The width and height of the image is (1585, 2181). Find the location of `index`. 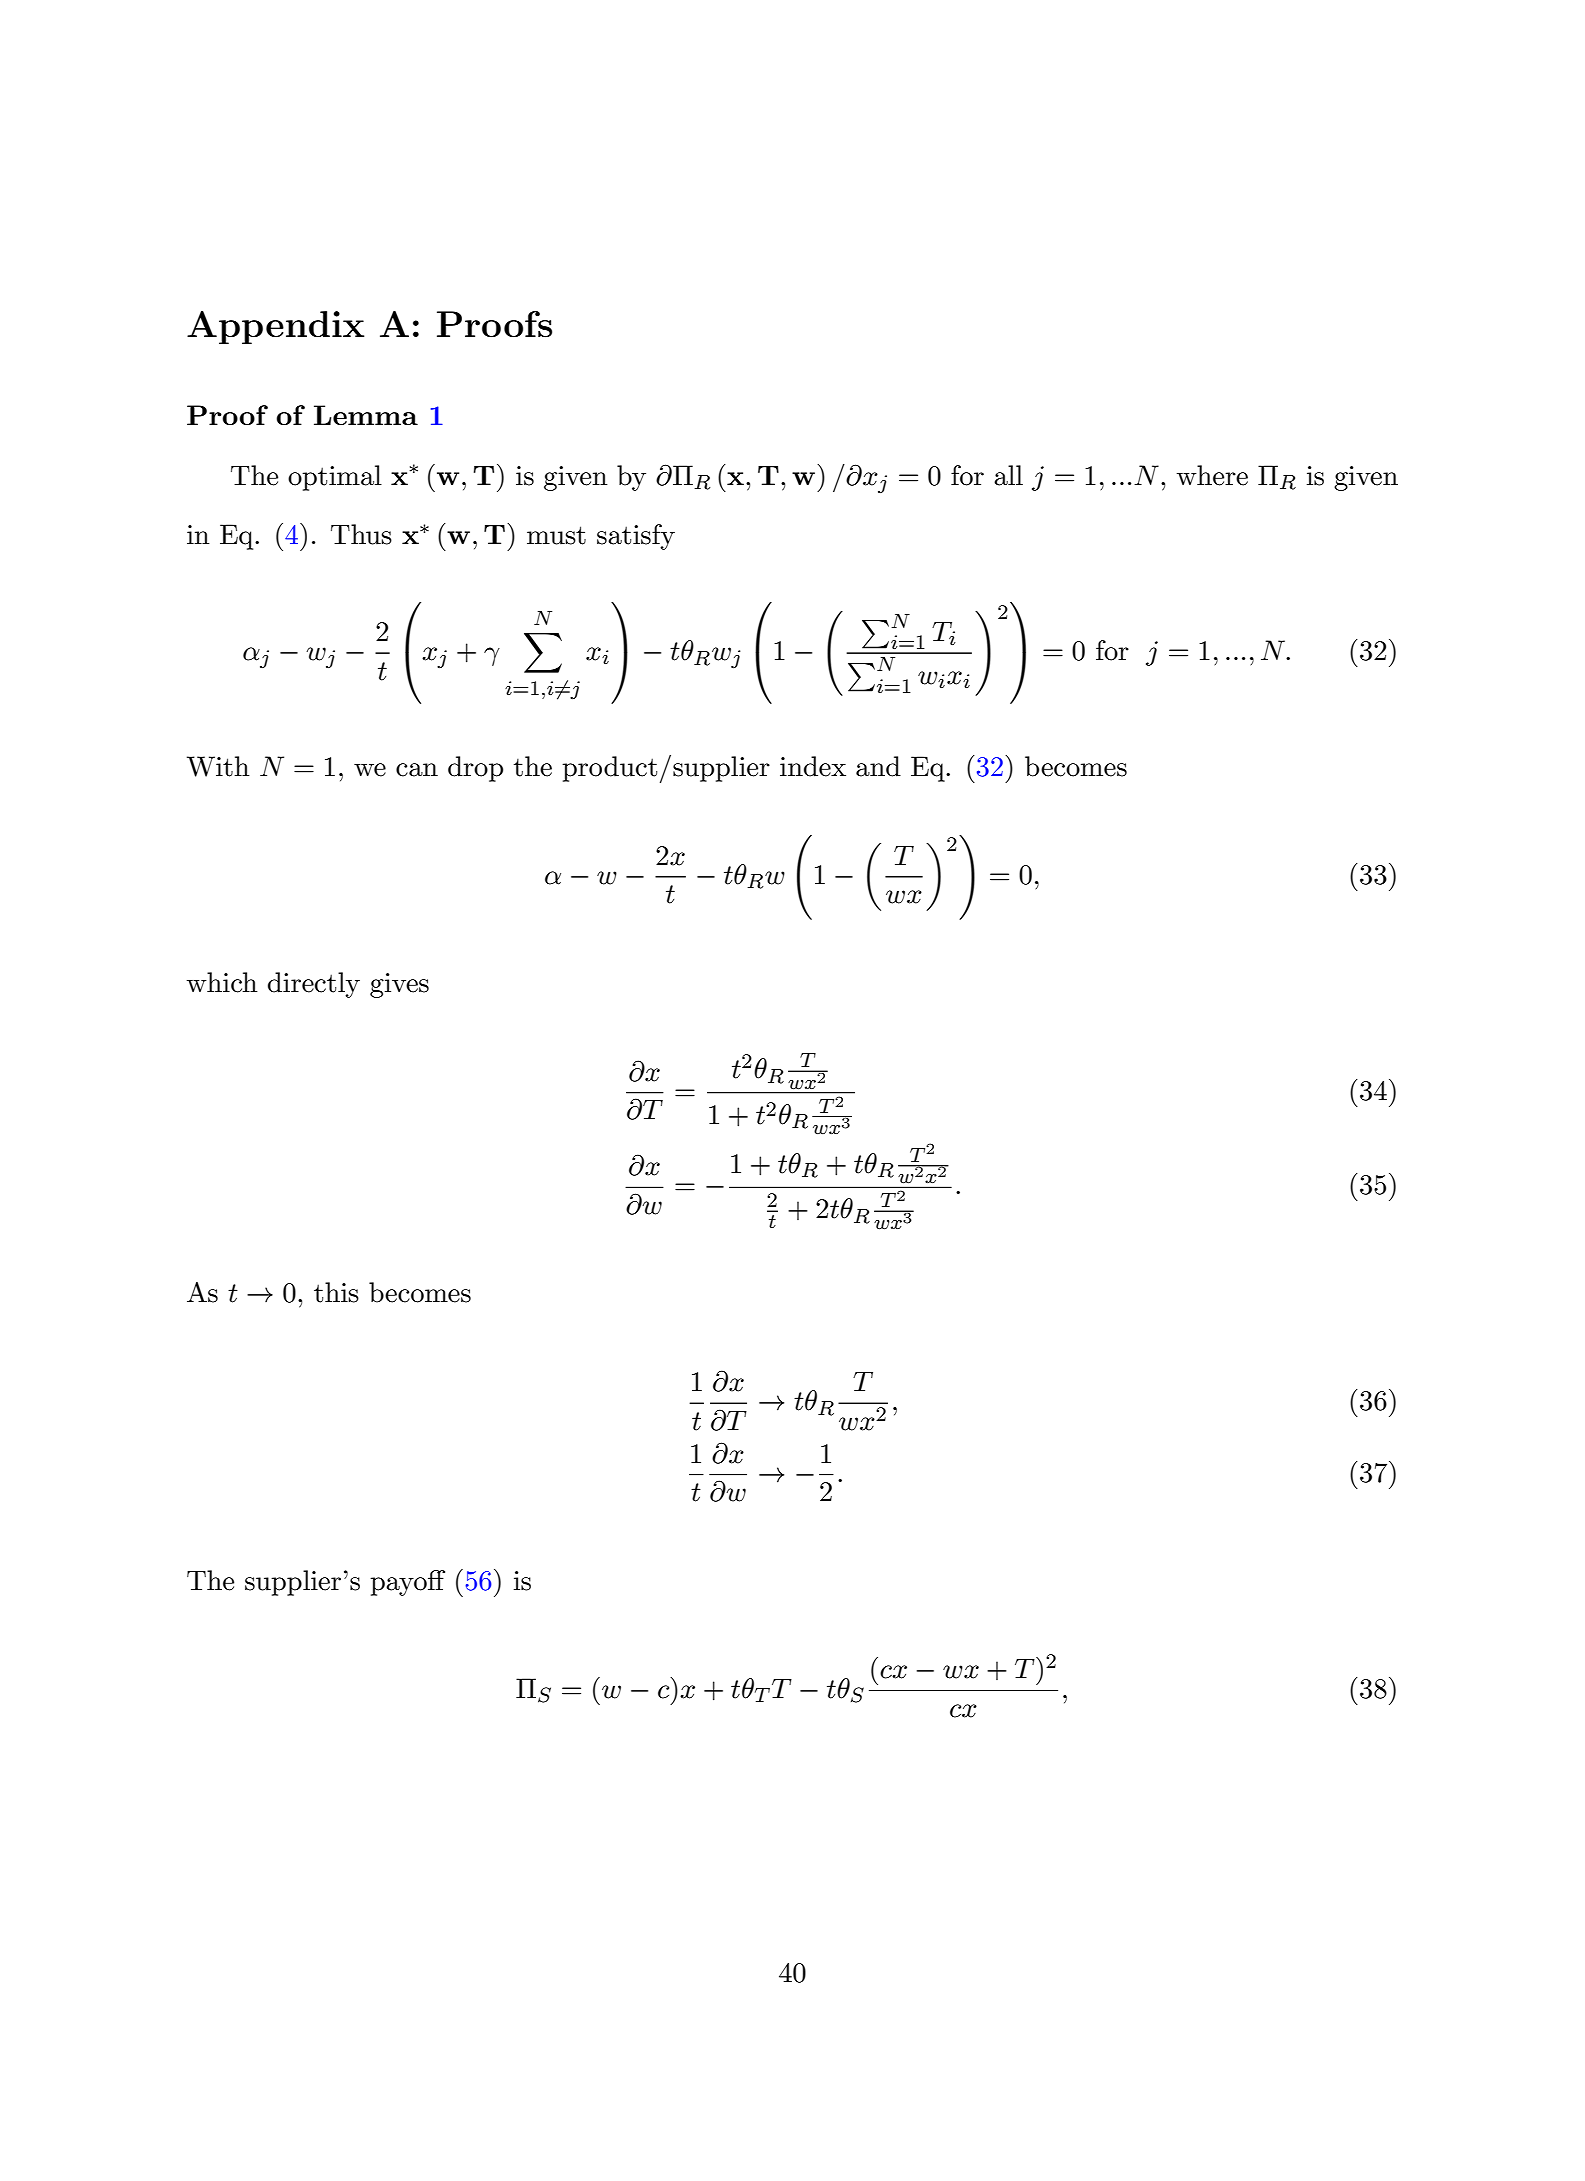

index is located at coordinates (813, 766).
